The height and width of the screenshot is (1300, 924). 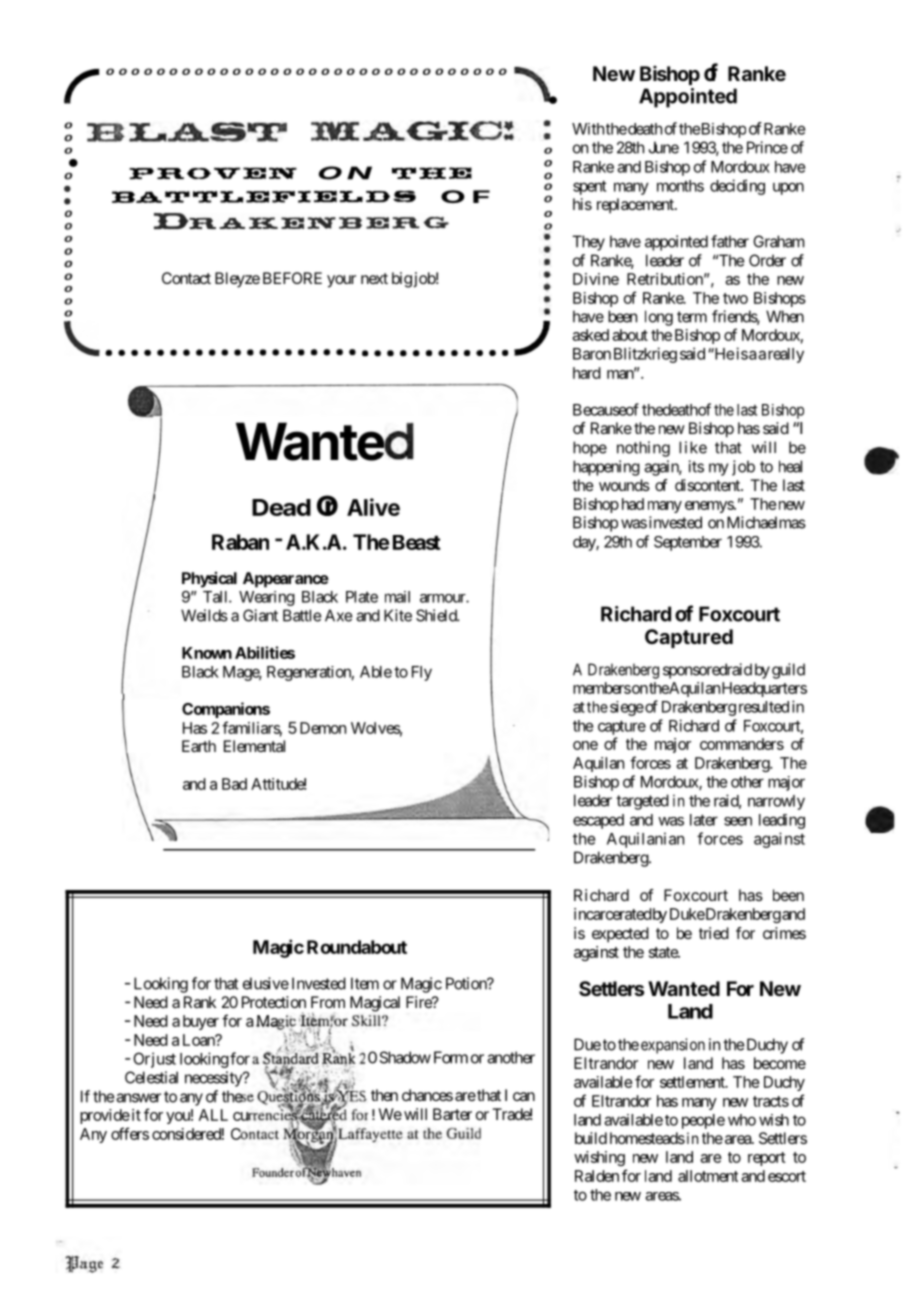 I want to click on deciding, so click(x=737, y=187).
